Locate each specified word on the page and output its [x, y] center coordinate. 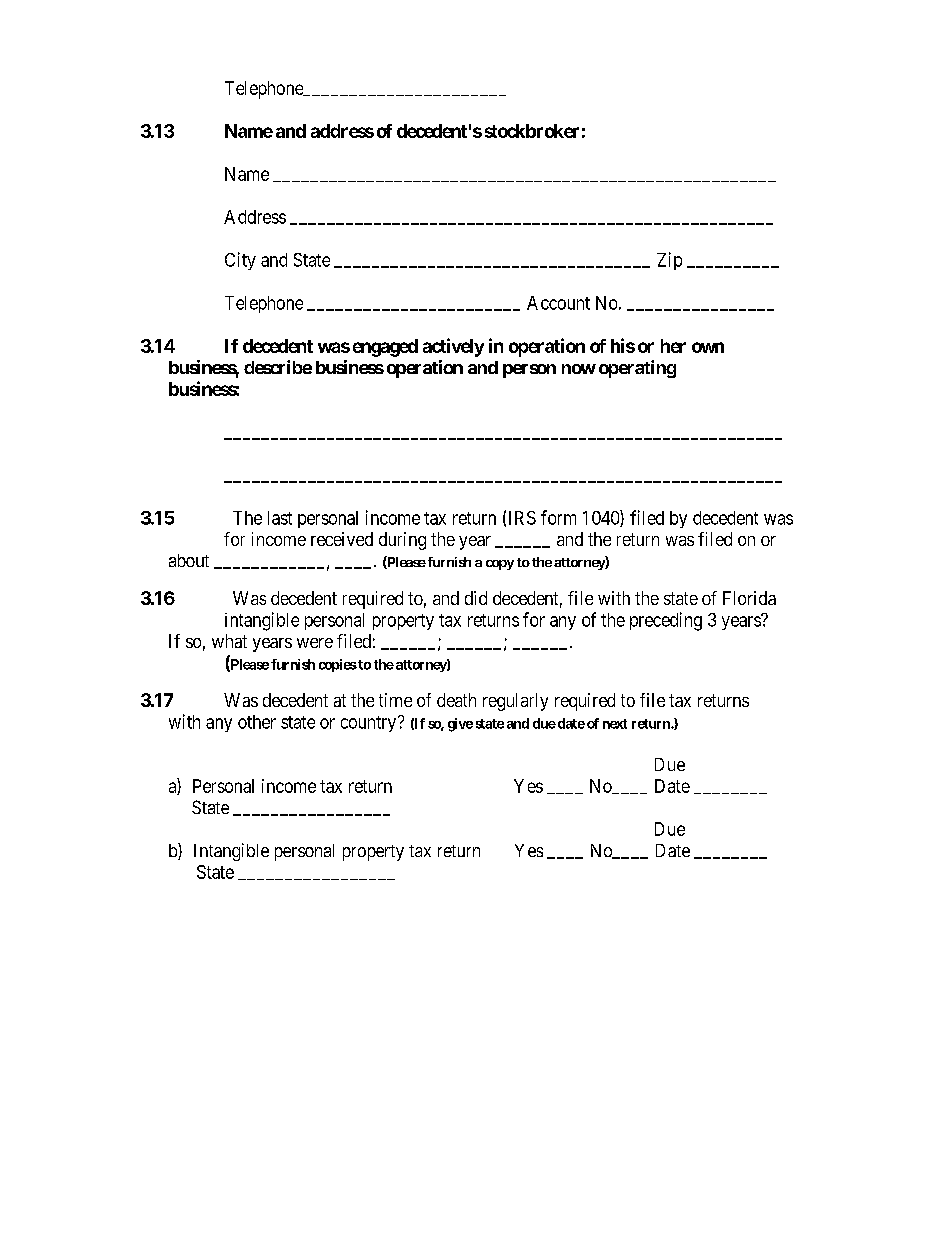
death [456, 700]
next [615, 724]
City [240, 261]
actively [453, 347]
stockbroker [532, 131]
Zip [669, 261]
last [280, 518]
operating [637, 369]
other [257, 722]
